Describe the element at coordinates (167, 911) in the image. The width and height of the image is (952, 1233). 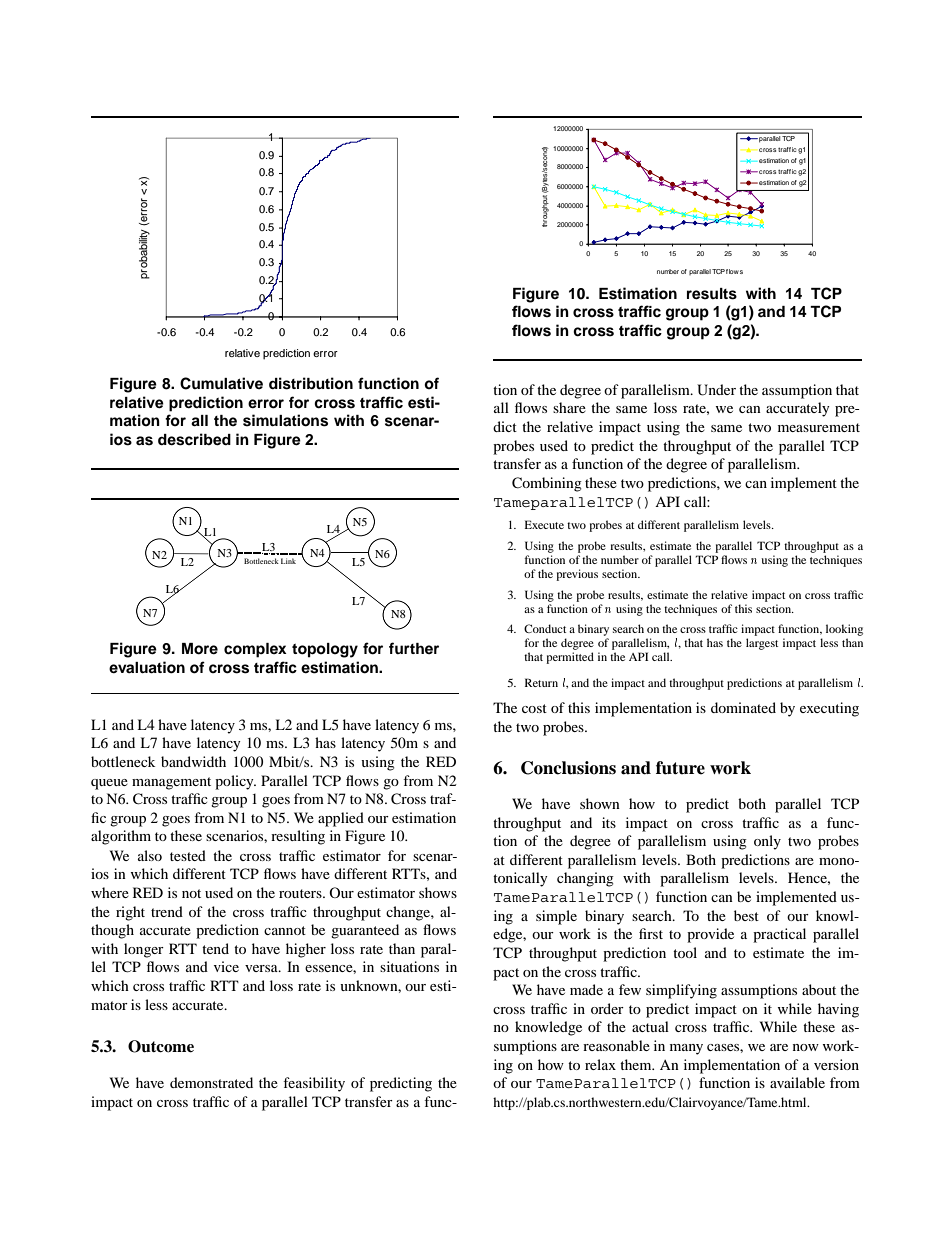
I see `trend` at that location.
